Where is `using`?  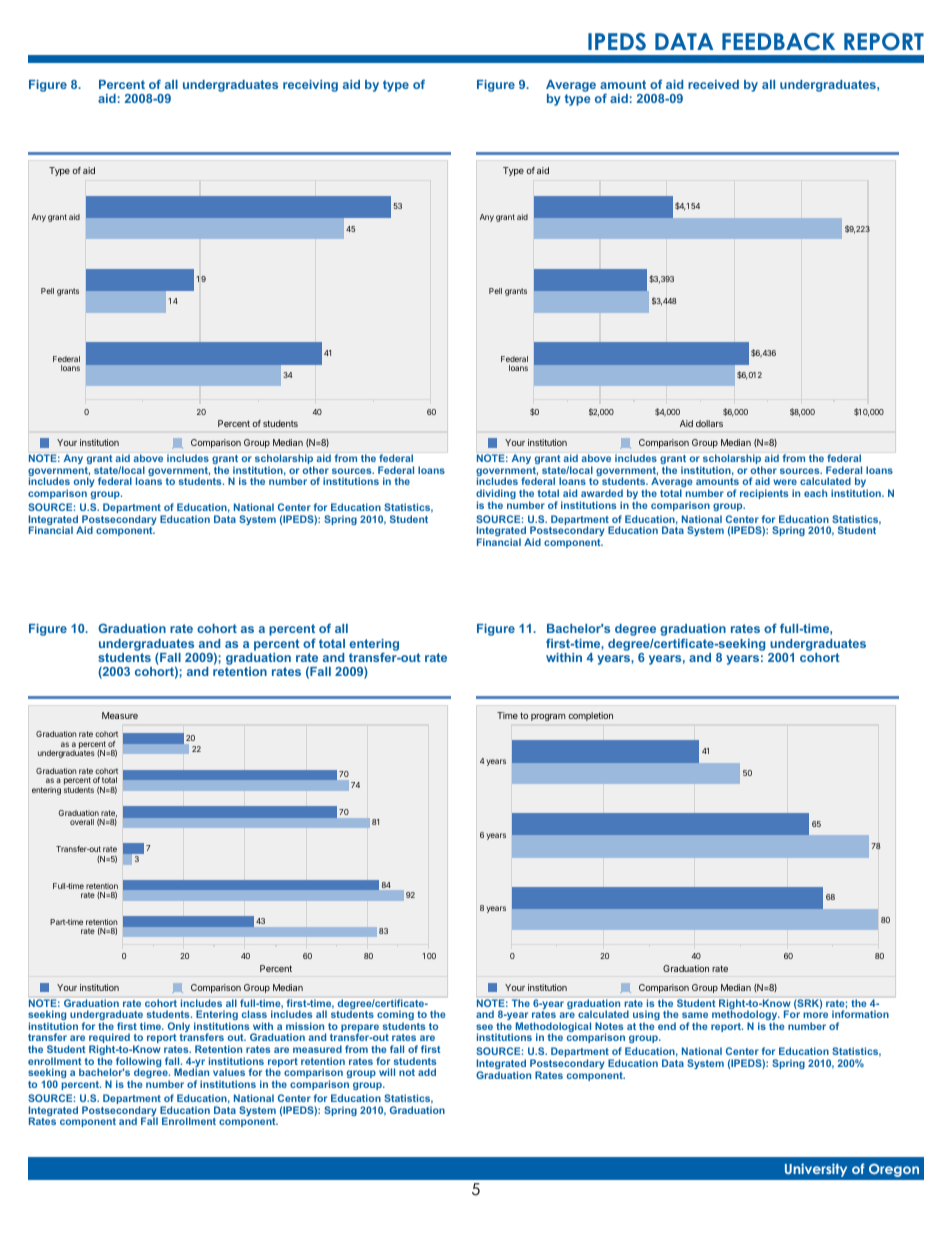 using is located at coordinates (646, 1016).
